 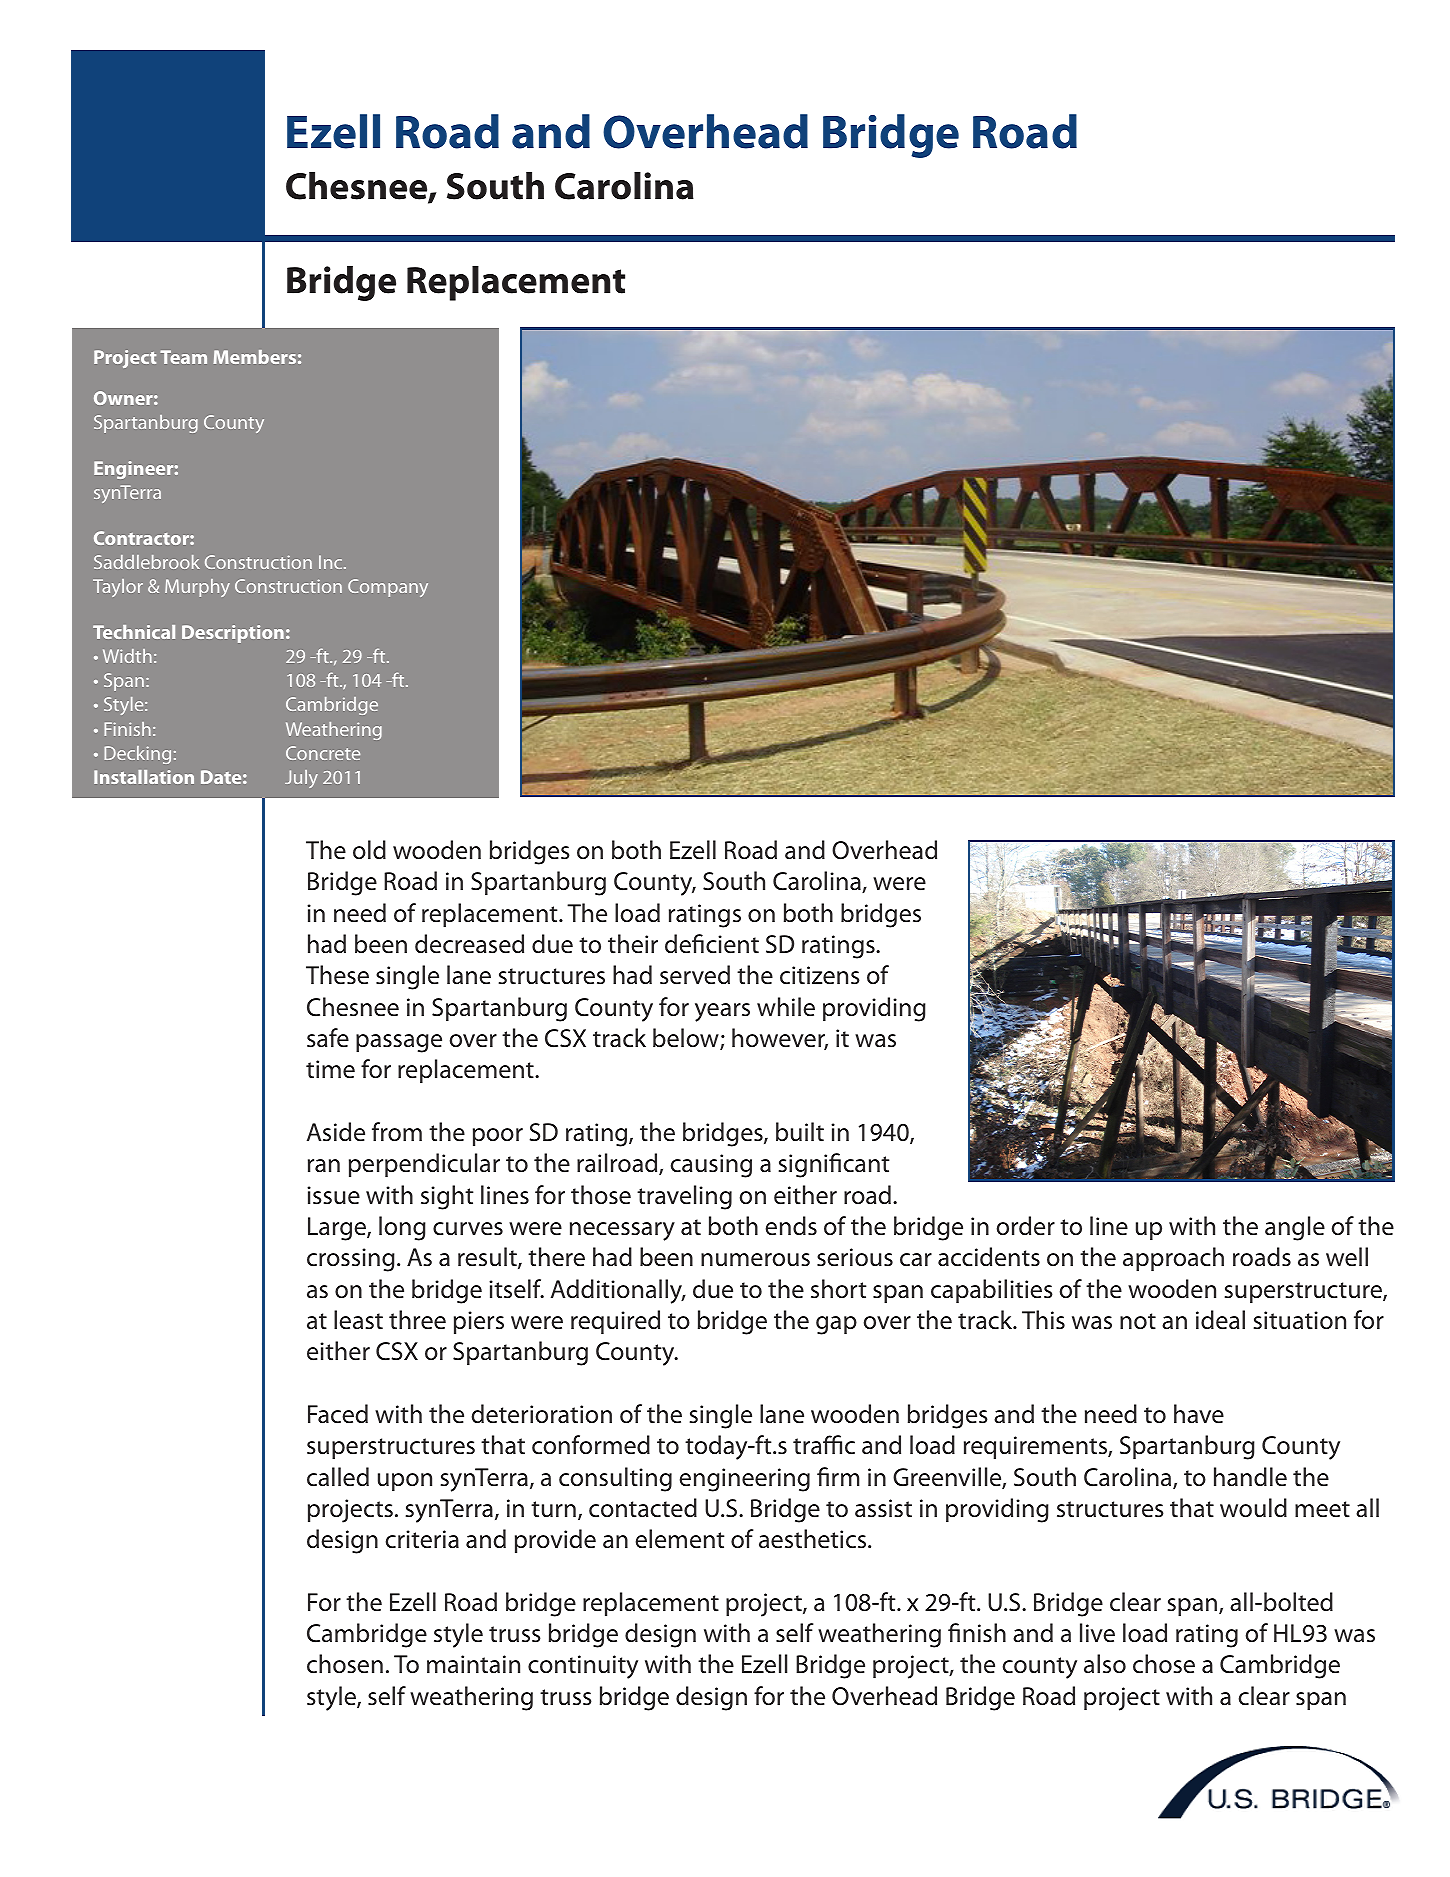 I want to click on Inc, so click(x=332, y=562).
